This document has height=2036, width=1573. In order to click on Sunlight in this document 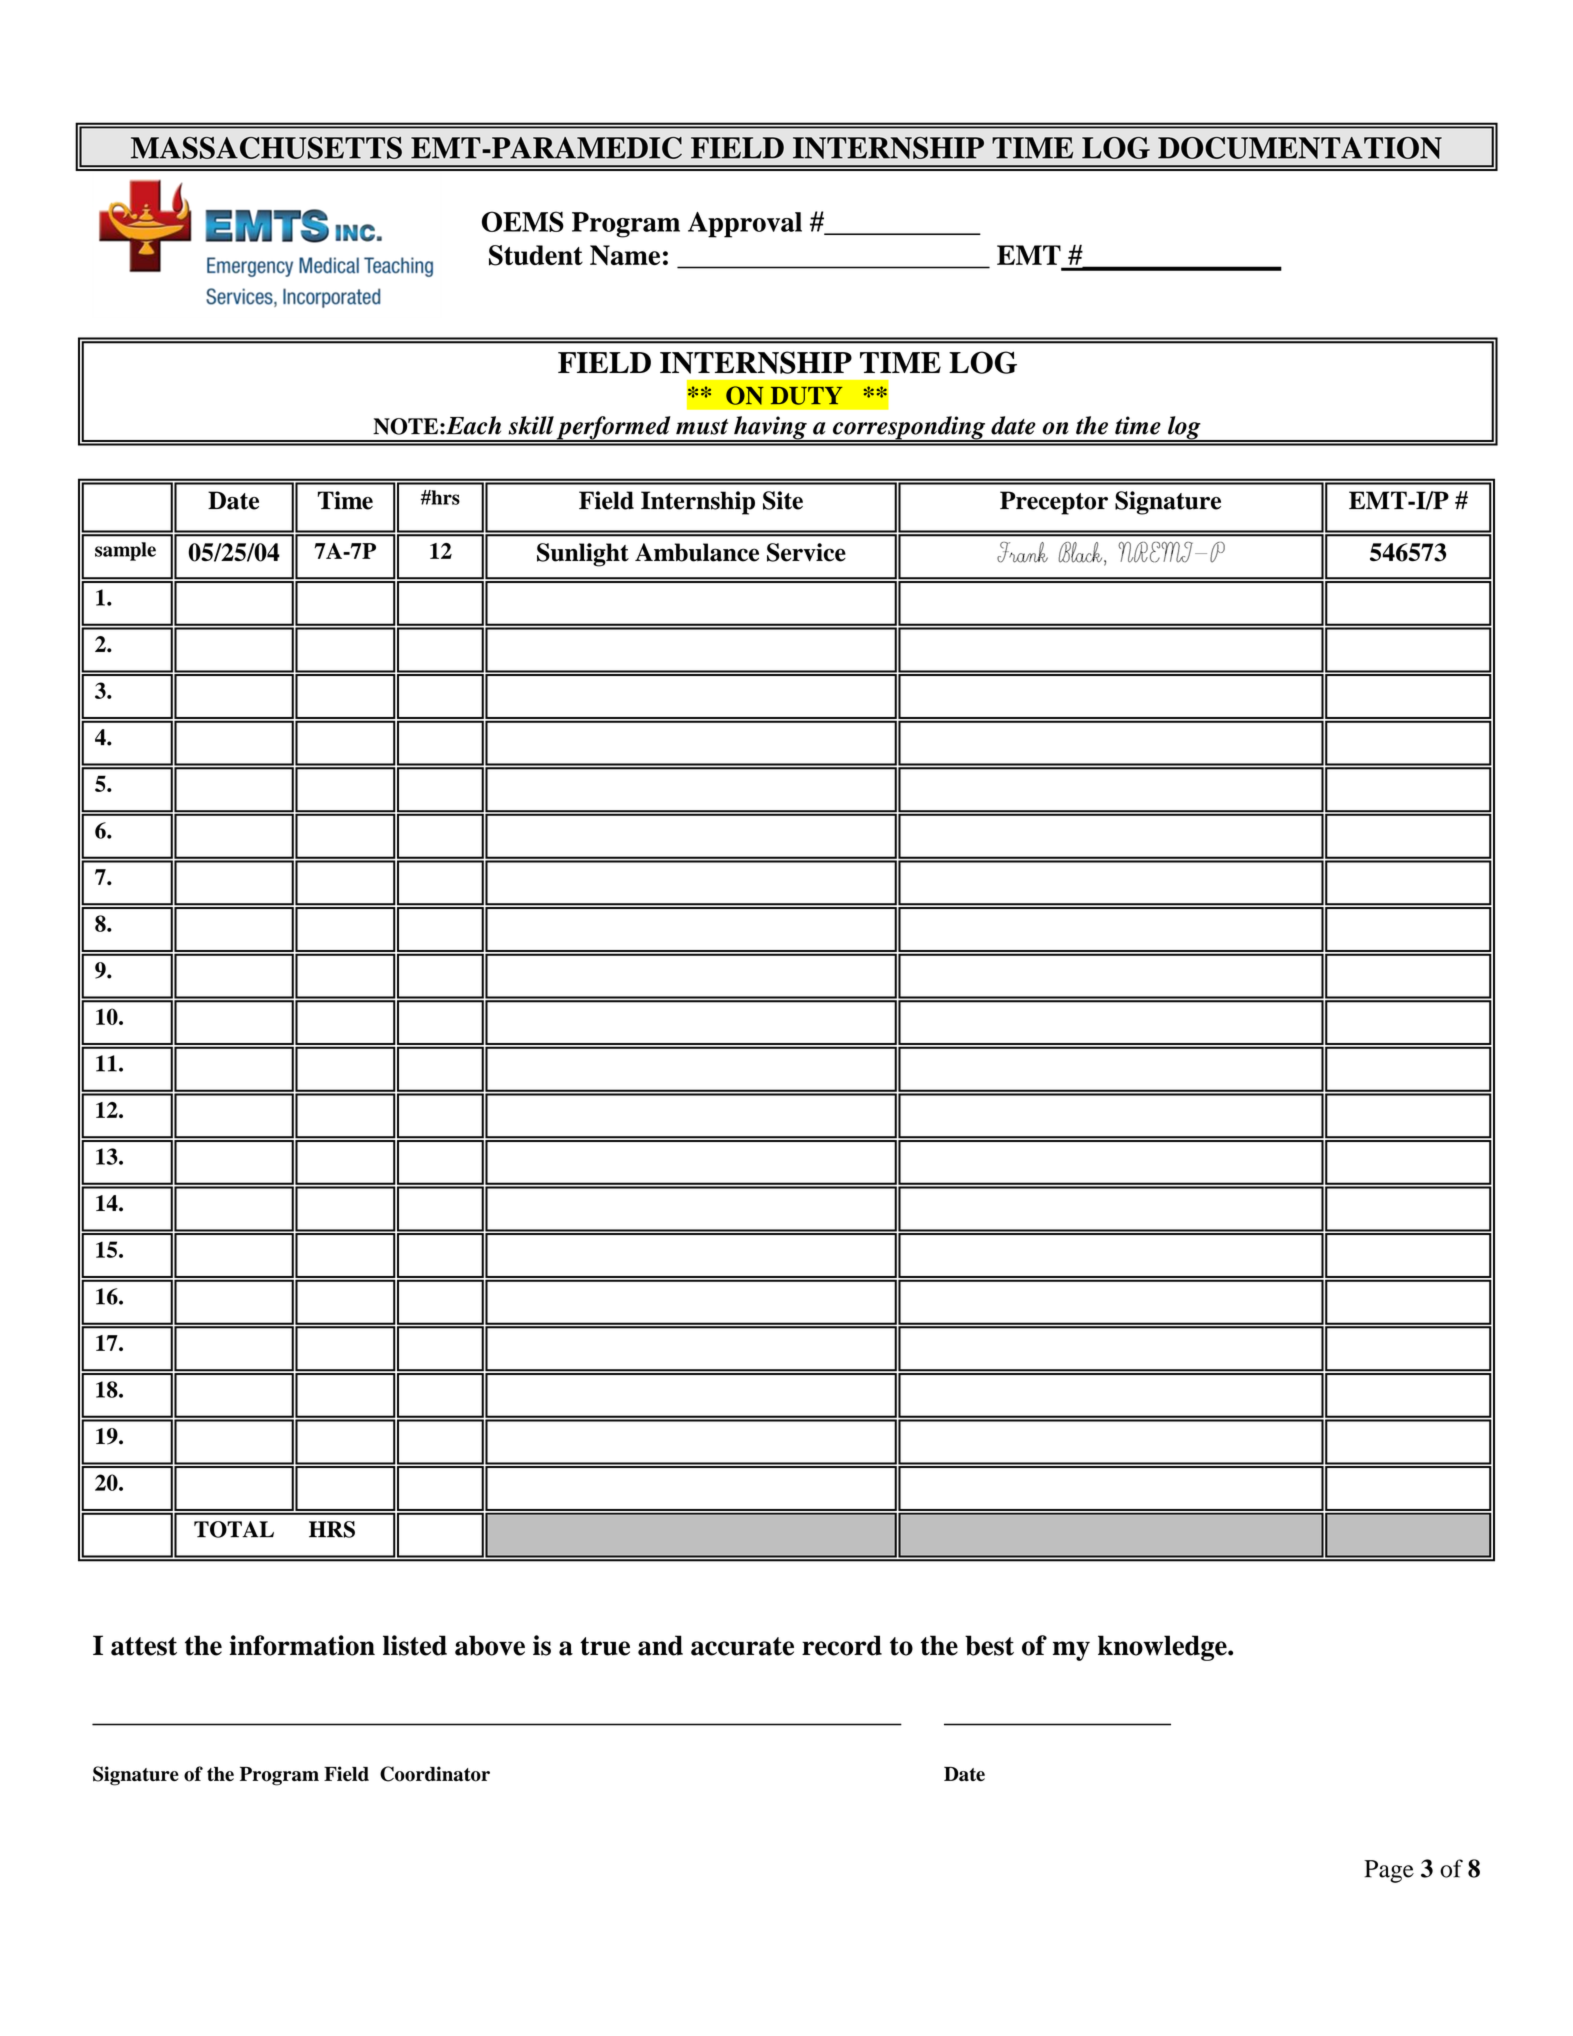, I will do `click(583, 555)`.
